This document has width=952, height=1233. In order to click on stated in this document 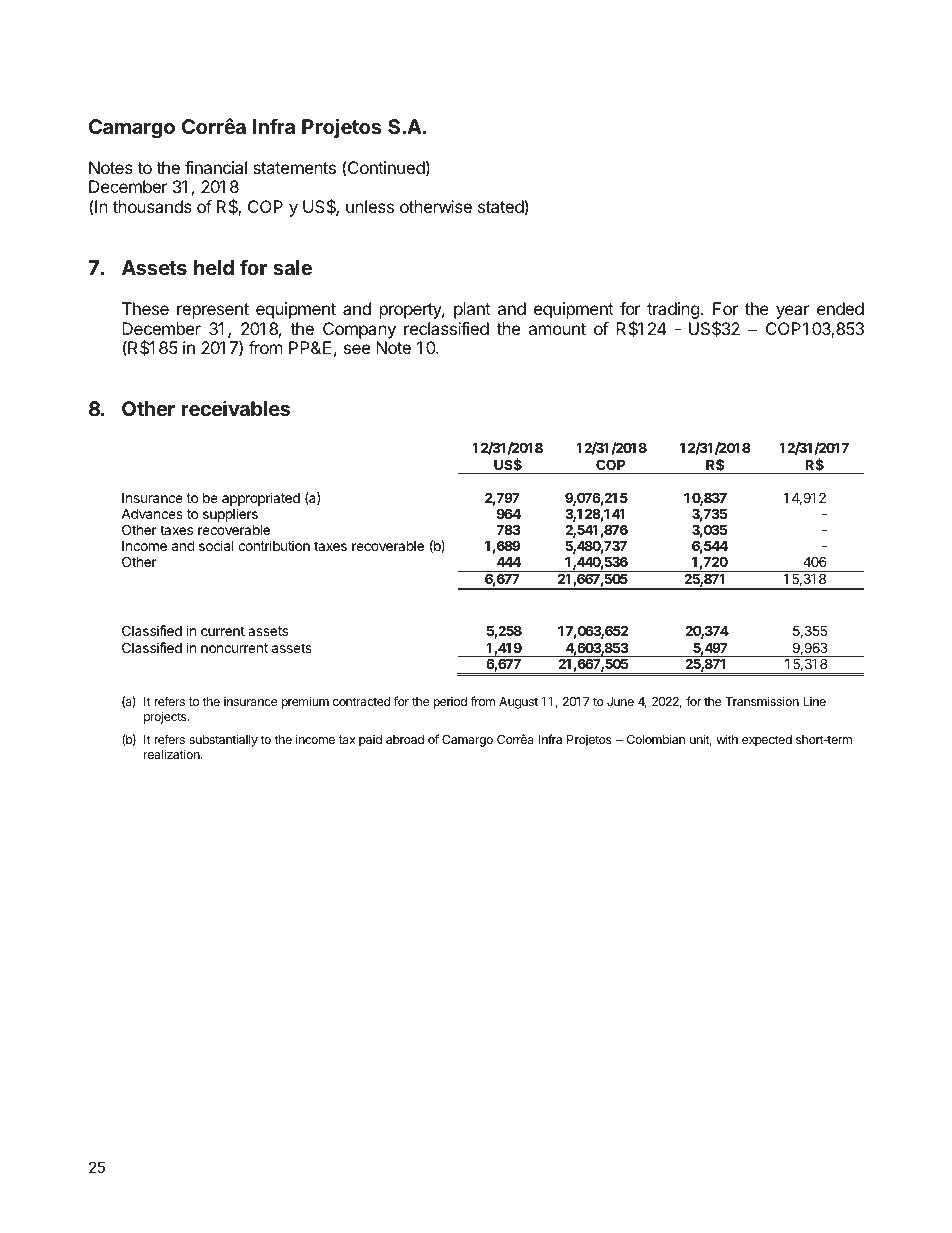, I will do `click(501, 206)`.
